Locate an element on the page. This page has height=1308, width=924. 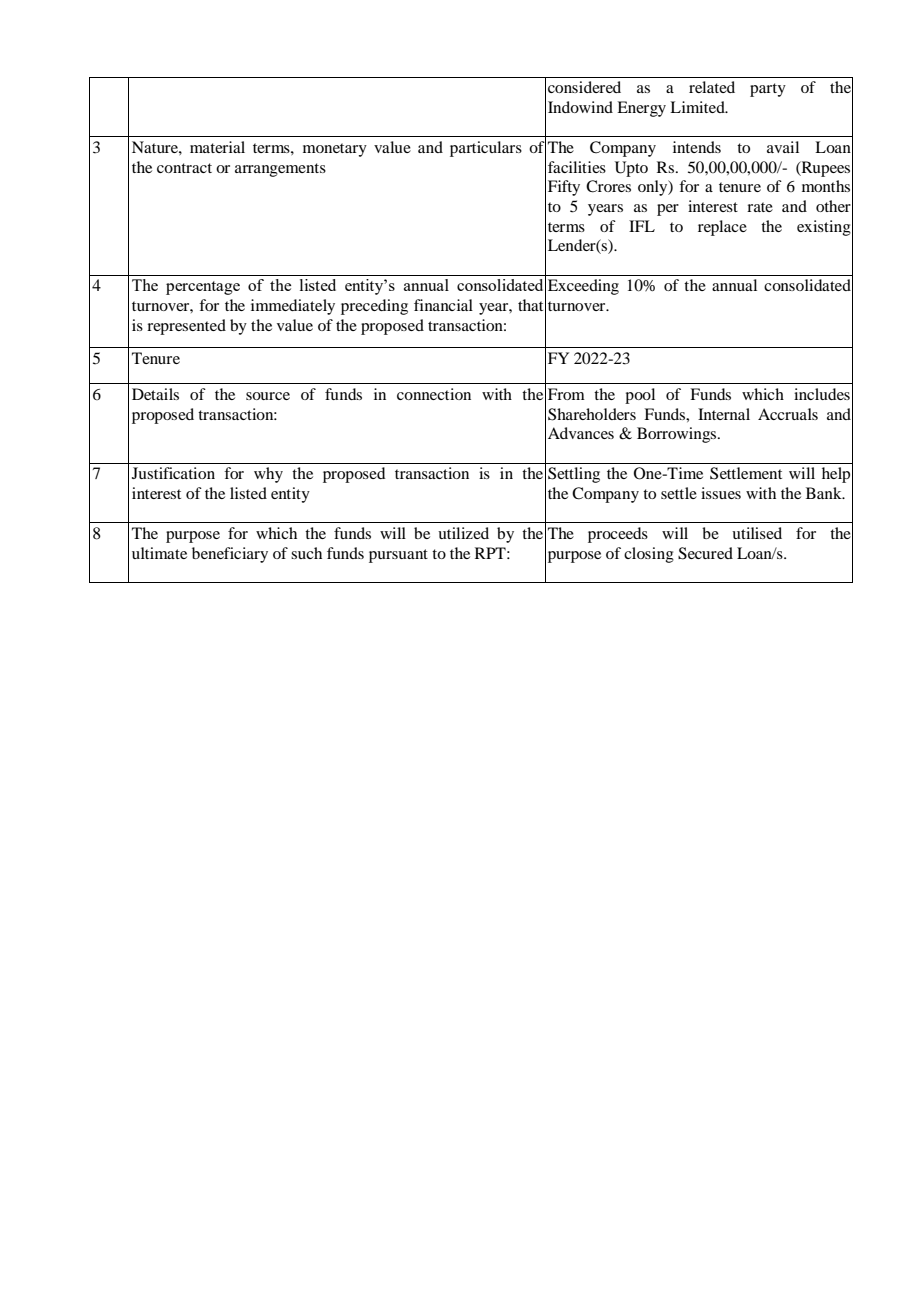
material is located at coordinates (217, 147).
